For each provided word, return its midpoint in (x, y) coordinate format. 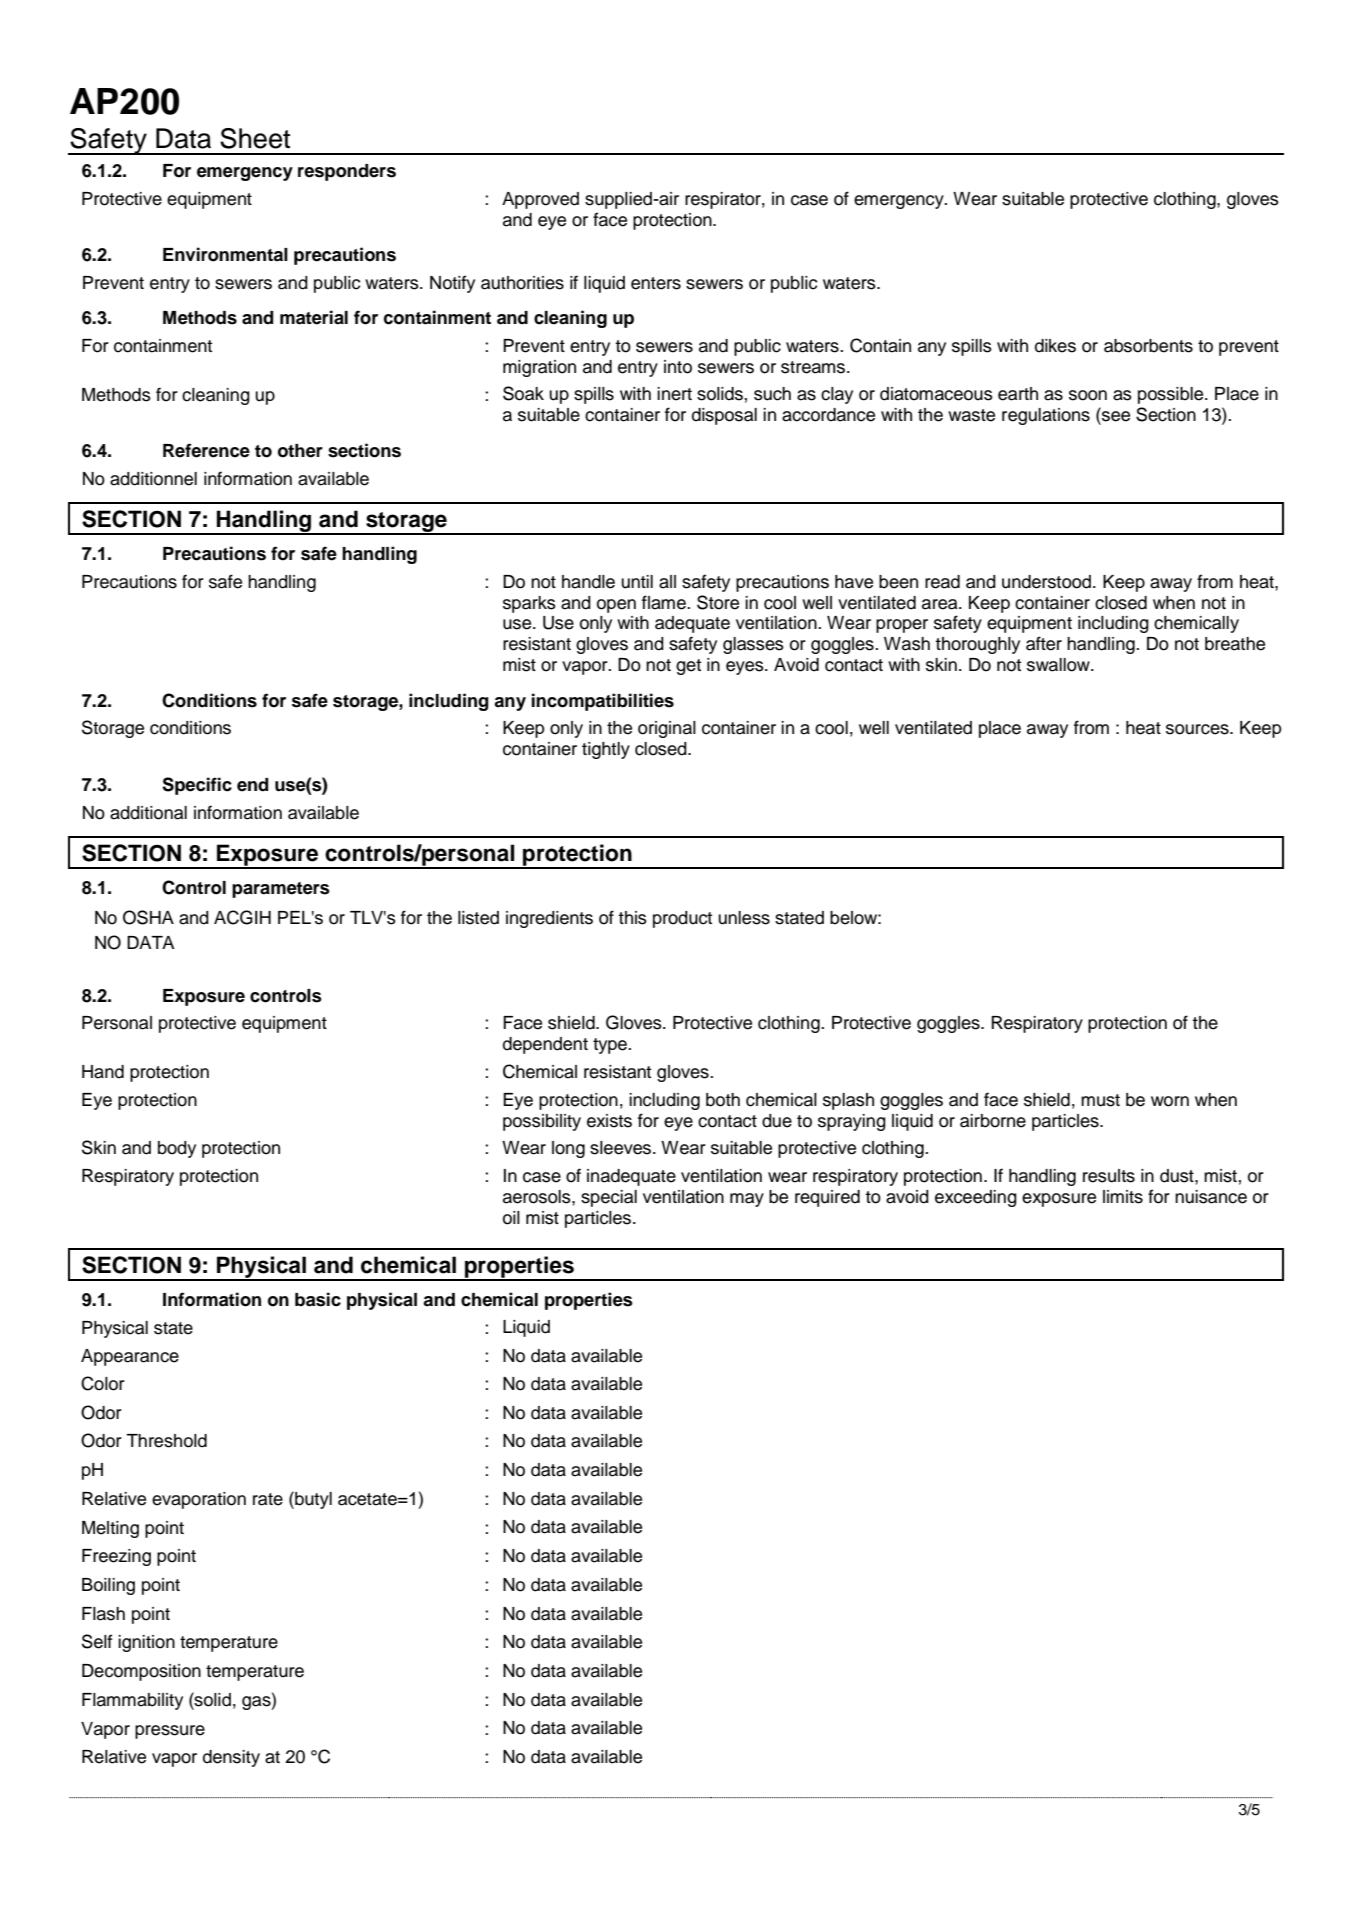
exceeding (976, 1198)
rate (268, 1499)
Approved (540, 200)
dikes (1055, 346)
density (231, 1758)
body (177, 1149)
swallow (1059, 665)
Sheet (255, 138)
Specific (197, 786)
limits (1123, 1197)
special (609, 1198)
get (688, 667)
